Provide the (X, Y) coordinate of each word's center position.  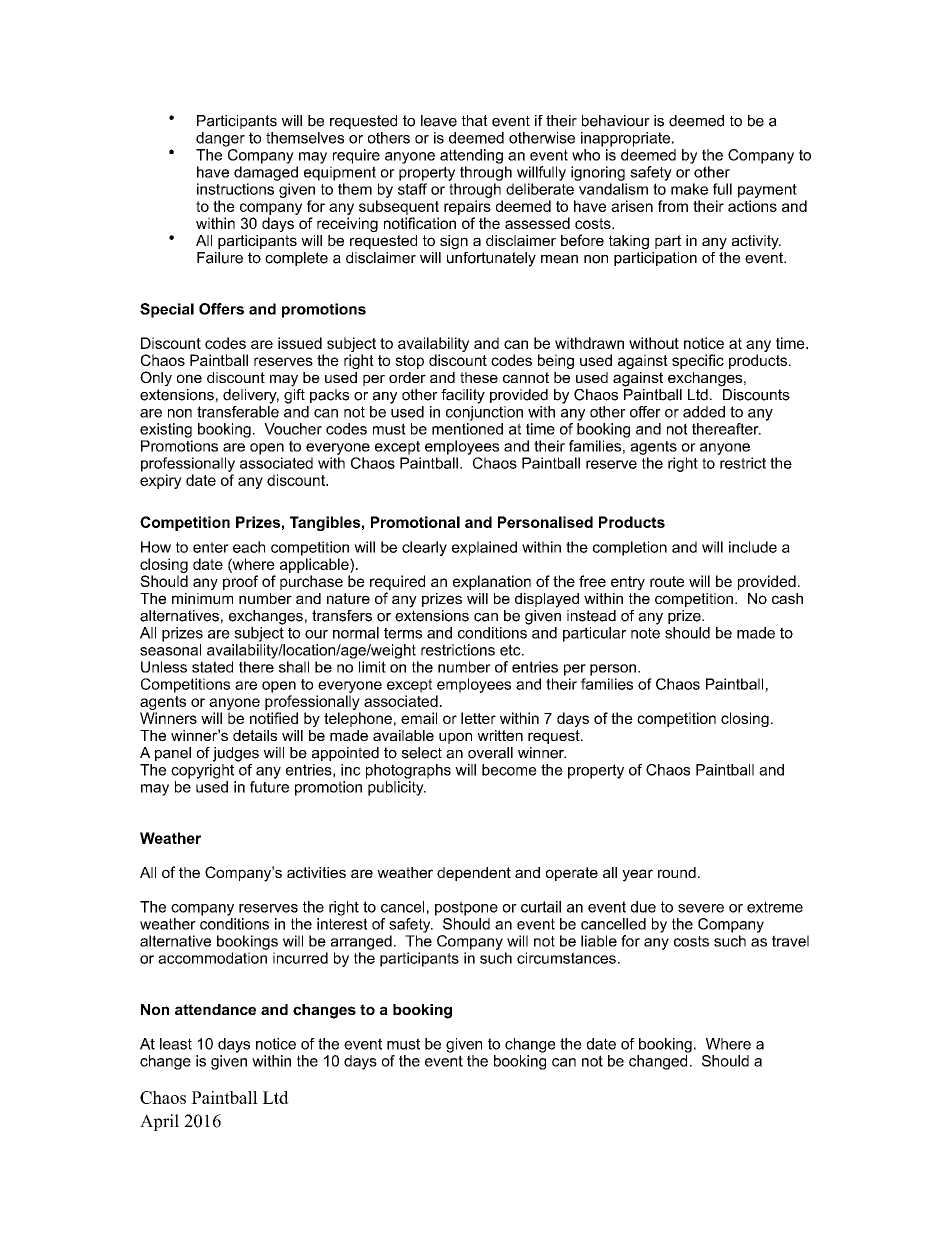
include (753, 547)
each (249, 547)
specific (698, 361)
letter (478, 718)
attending (471, 156)
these (479, 377)
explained (484, 548)
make (689, 189)
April (159, 1122)
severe (701, 908)
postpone (466, 908)
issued (300, 343)
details (255, 735)
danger (220, 139)
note (645, 633)
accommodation (212, 958)
